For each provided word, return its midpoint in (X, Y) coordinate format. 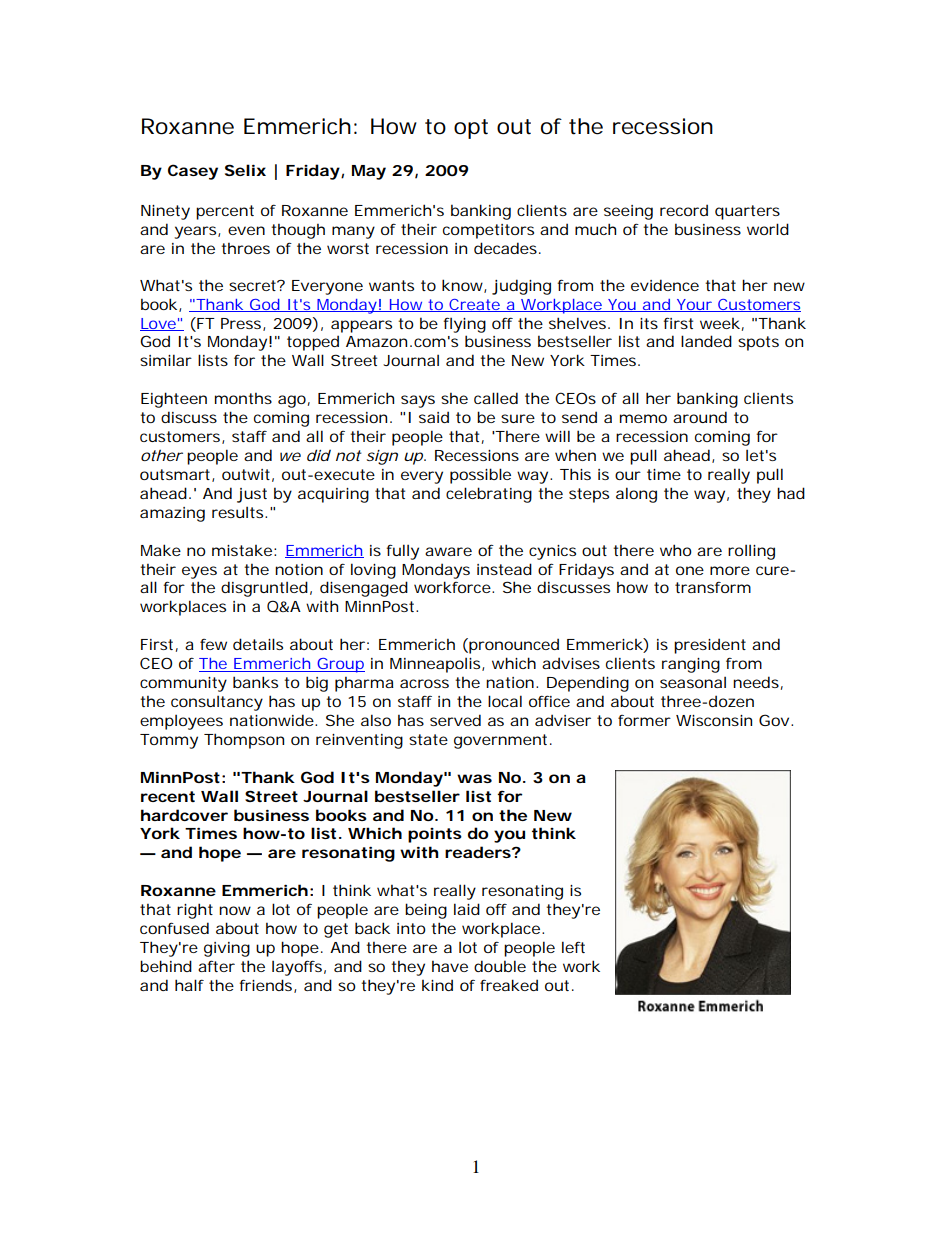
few (213, 644)
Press (242, 324)
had (791, 493)
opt (471, 129)
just (252, 495)
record (684, 210)
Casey (193, 172)
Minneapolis (436, 665)
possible (480, 476)
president (710, 646)
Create (474, 305)
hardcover (184, 815)
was (474, 778)
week (720, 323)
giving (227, 949)
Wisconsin (714, 720)
